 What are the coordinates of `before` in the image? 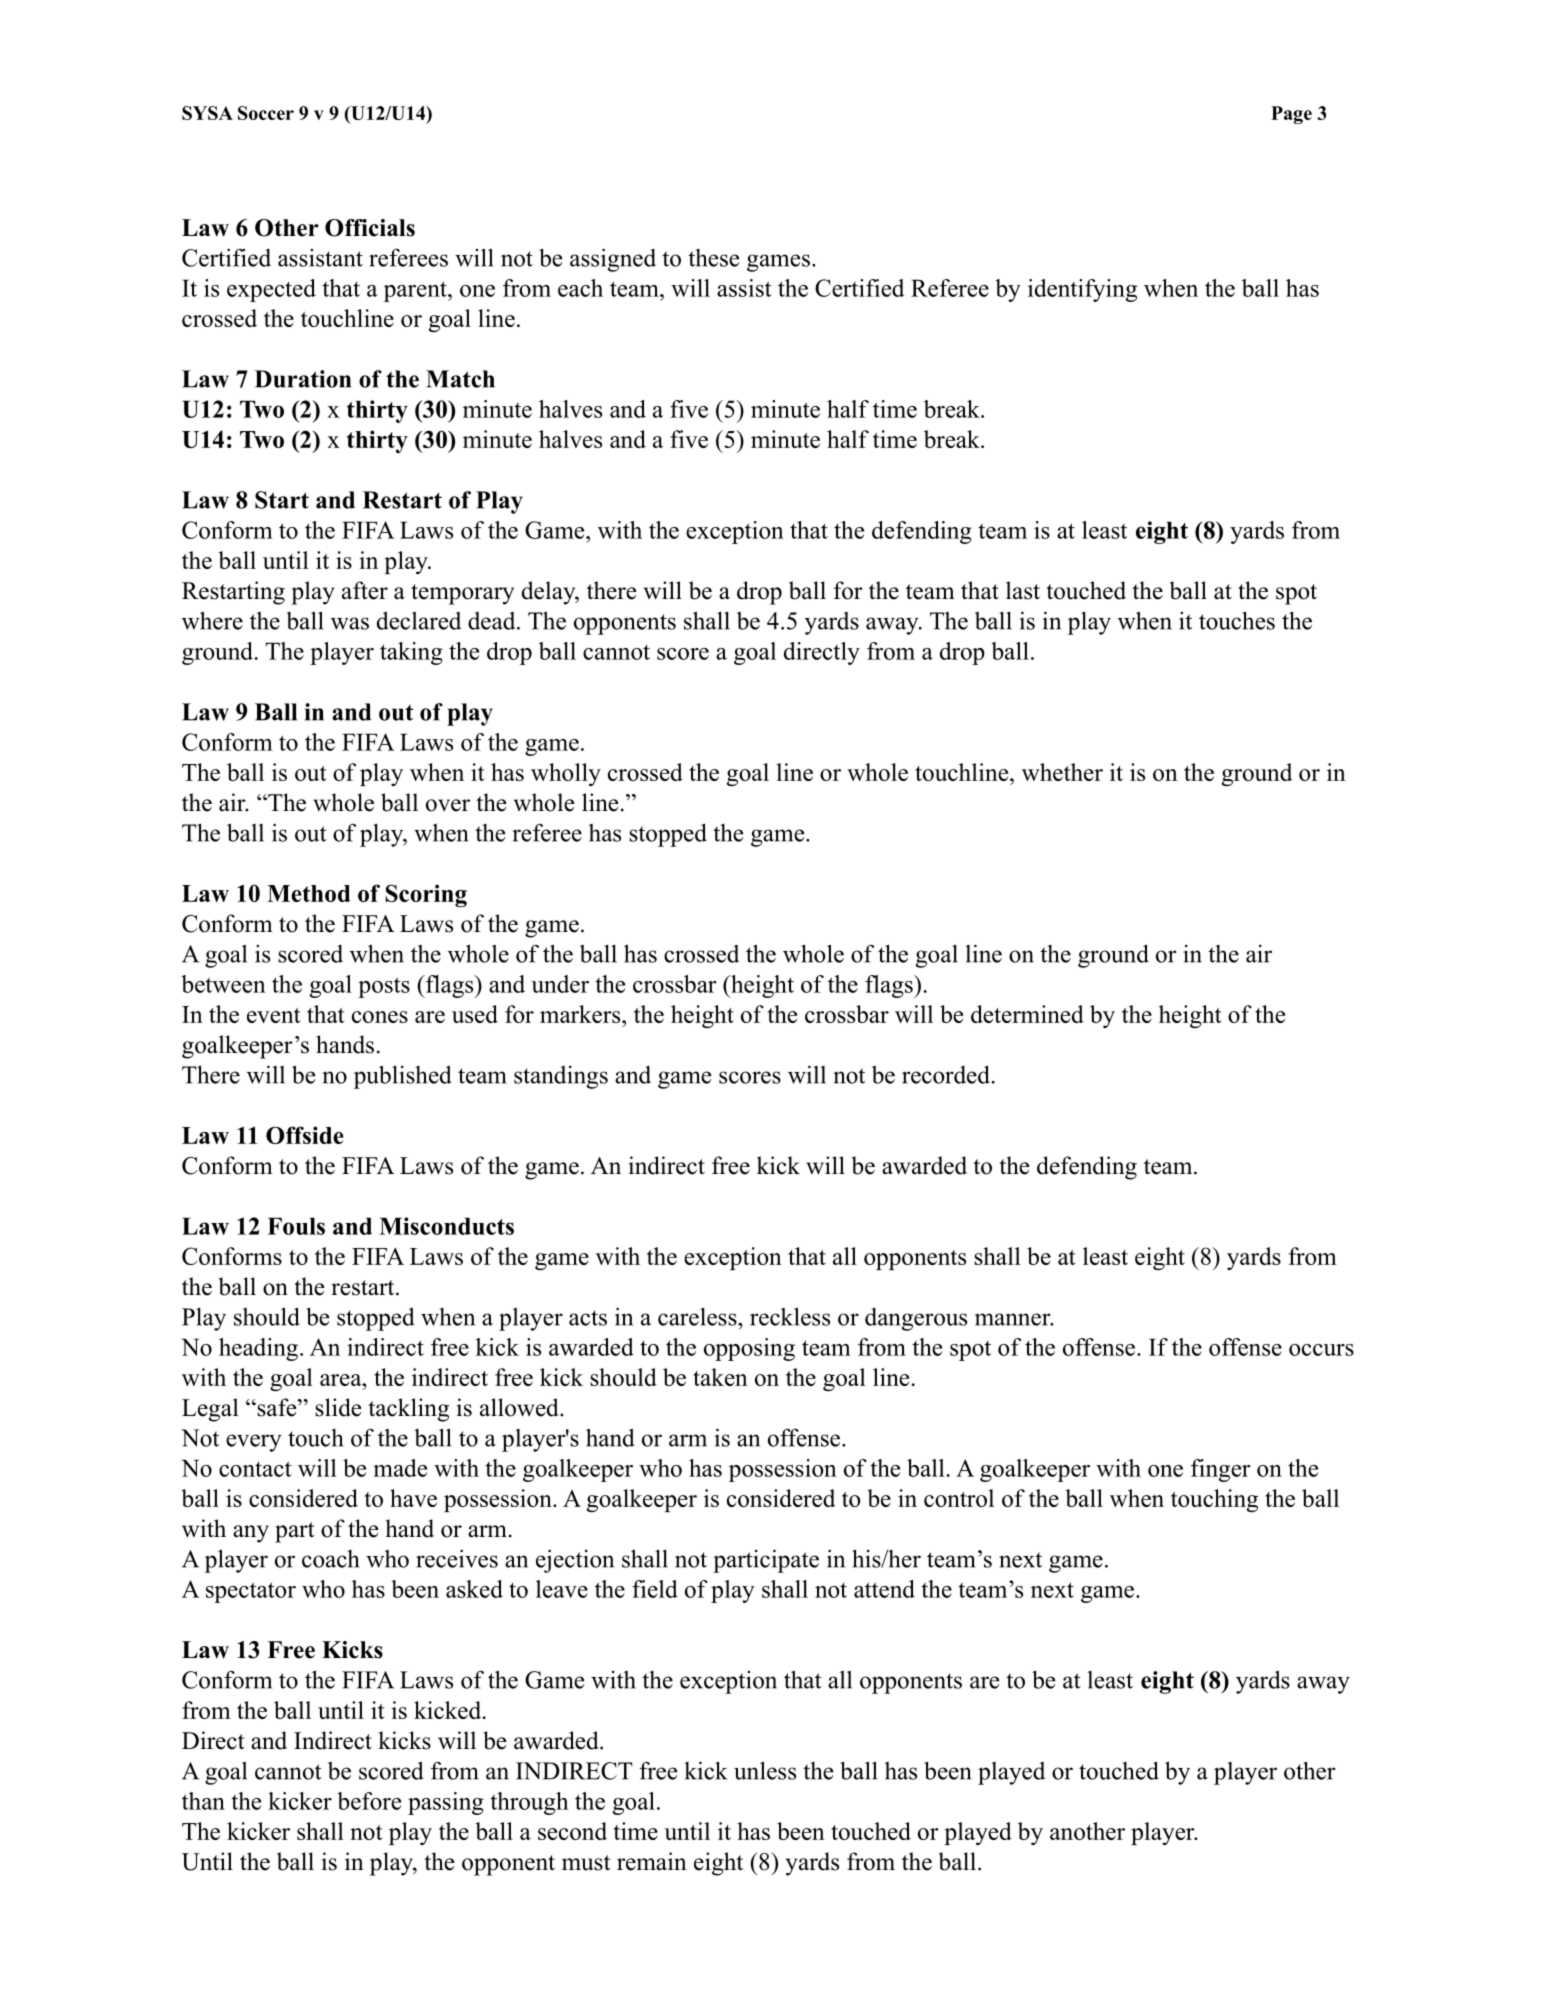 It's located at (369, 1801).
